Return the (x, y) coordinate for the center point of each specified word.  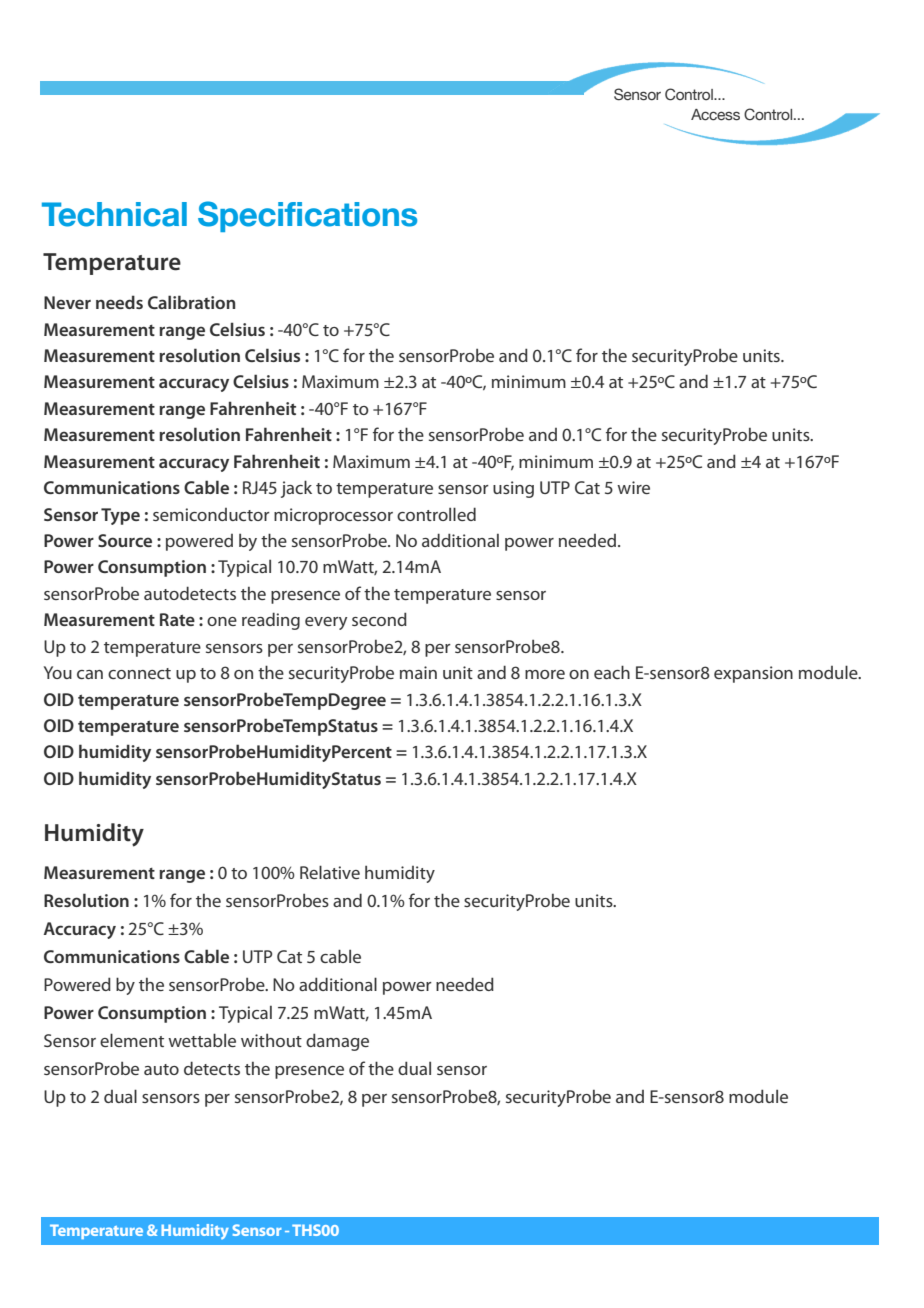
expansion (753, 674)
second (379, 619)
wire (633, 487)
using (513, 489)
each (612, 672)
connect (139, 673)
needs (119, 302)
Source (125, 540)
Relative (330, 872)
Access (715, 115)
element (132, 1040)
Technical (114, 214)
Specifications (307, 216)
